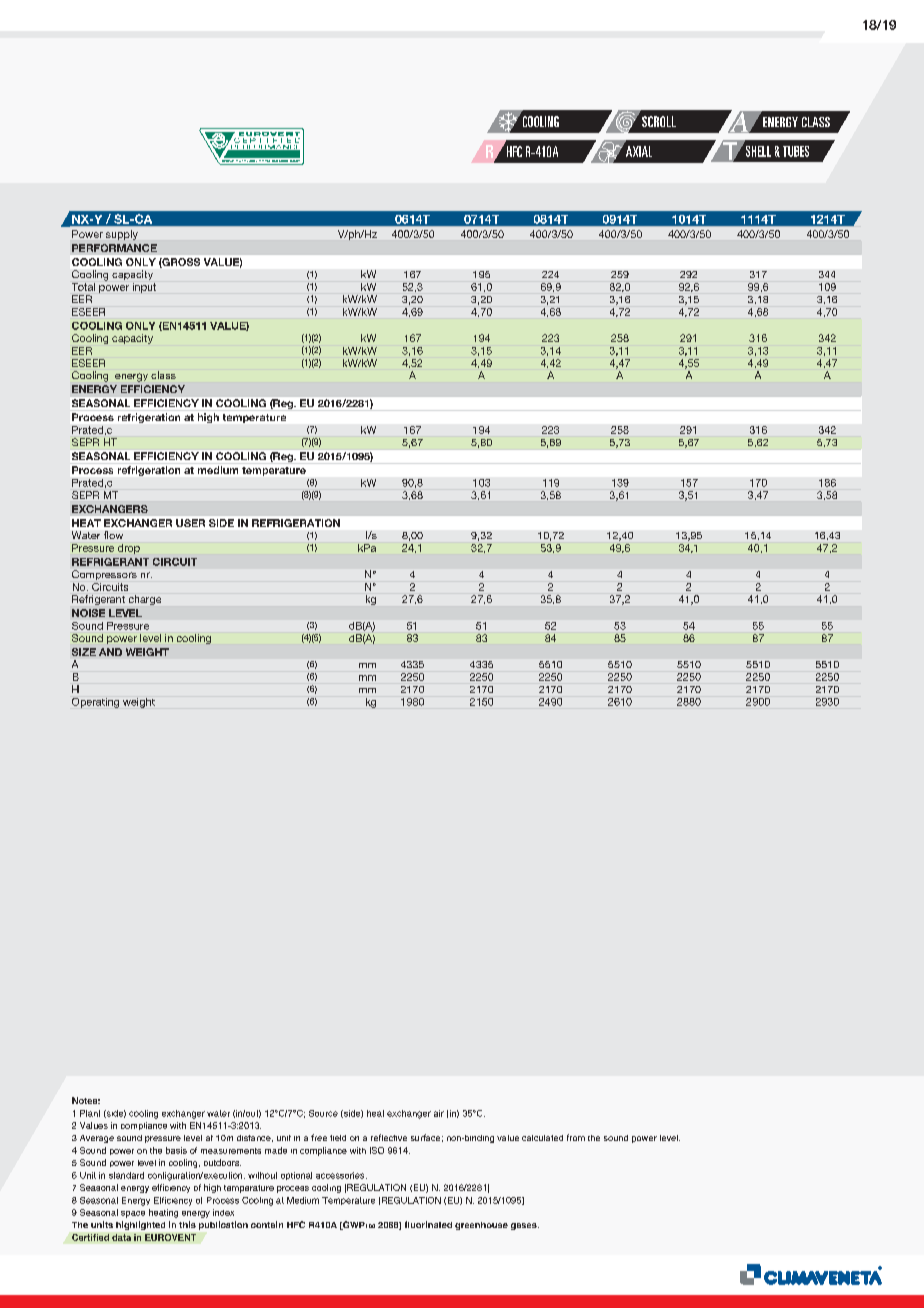 The height and width of the page is (1308, 924). Describe the element at coordinates (757, 150) in the page. I see `SHELL` at that location.
